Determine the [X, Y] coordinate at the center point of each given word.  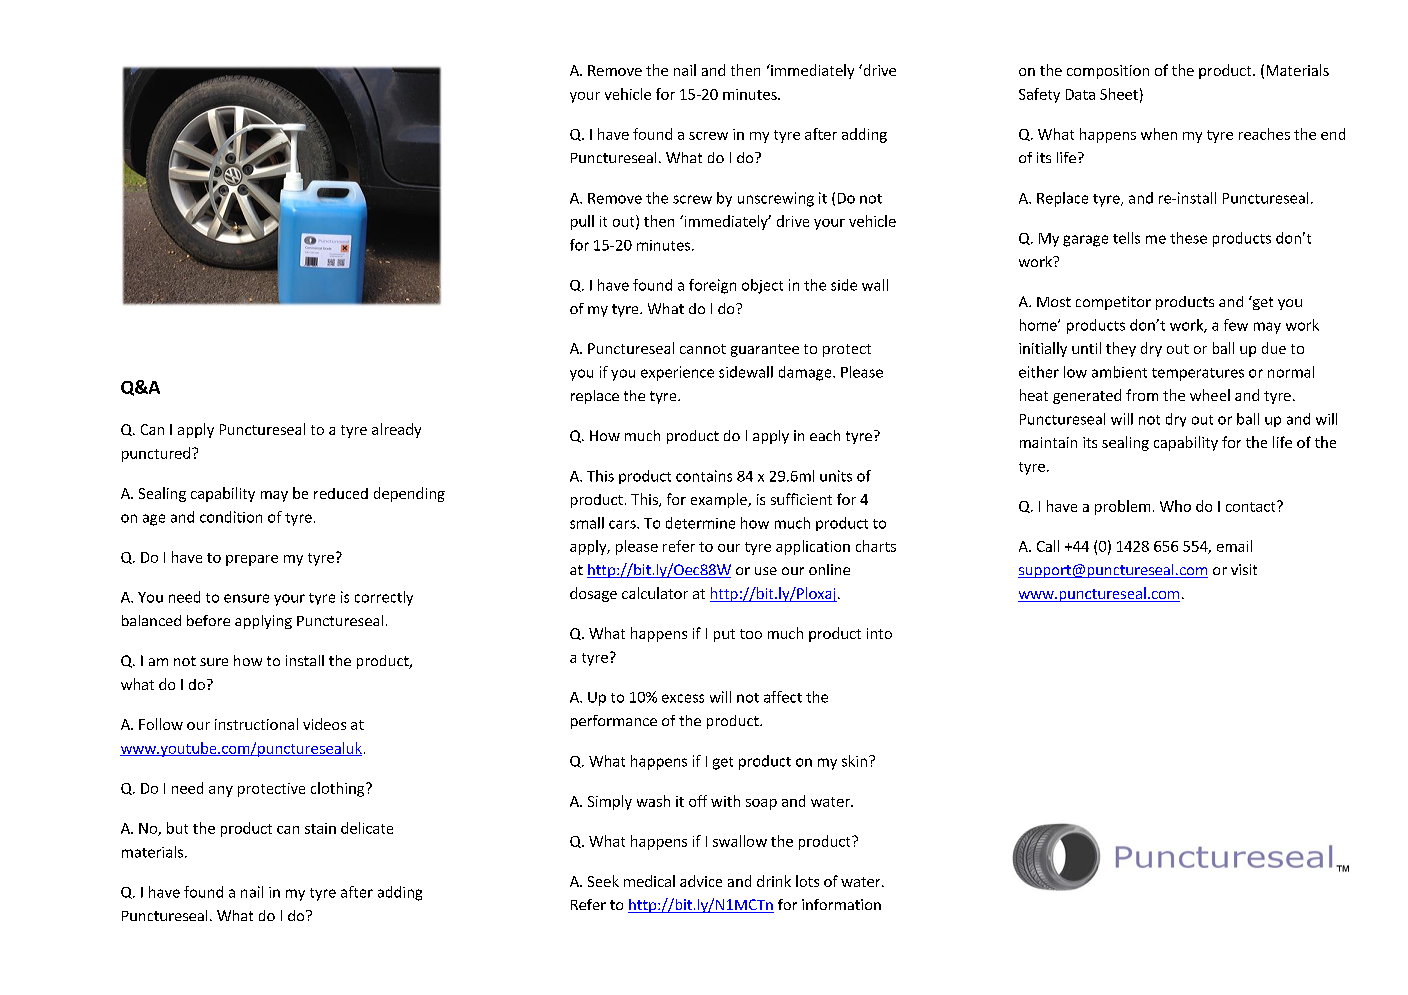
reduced [341, 493]
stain [320, 828]
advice [701, 881]
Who [1175, 506]
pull [582, 222]
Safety [1039, 95]
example [720, 500]
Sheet [1119, 94]
